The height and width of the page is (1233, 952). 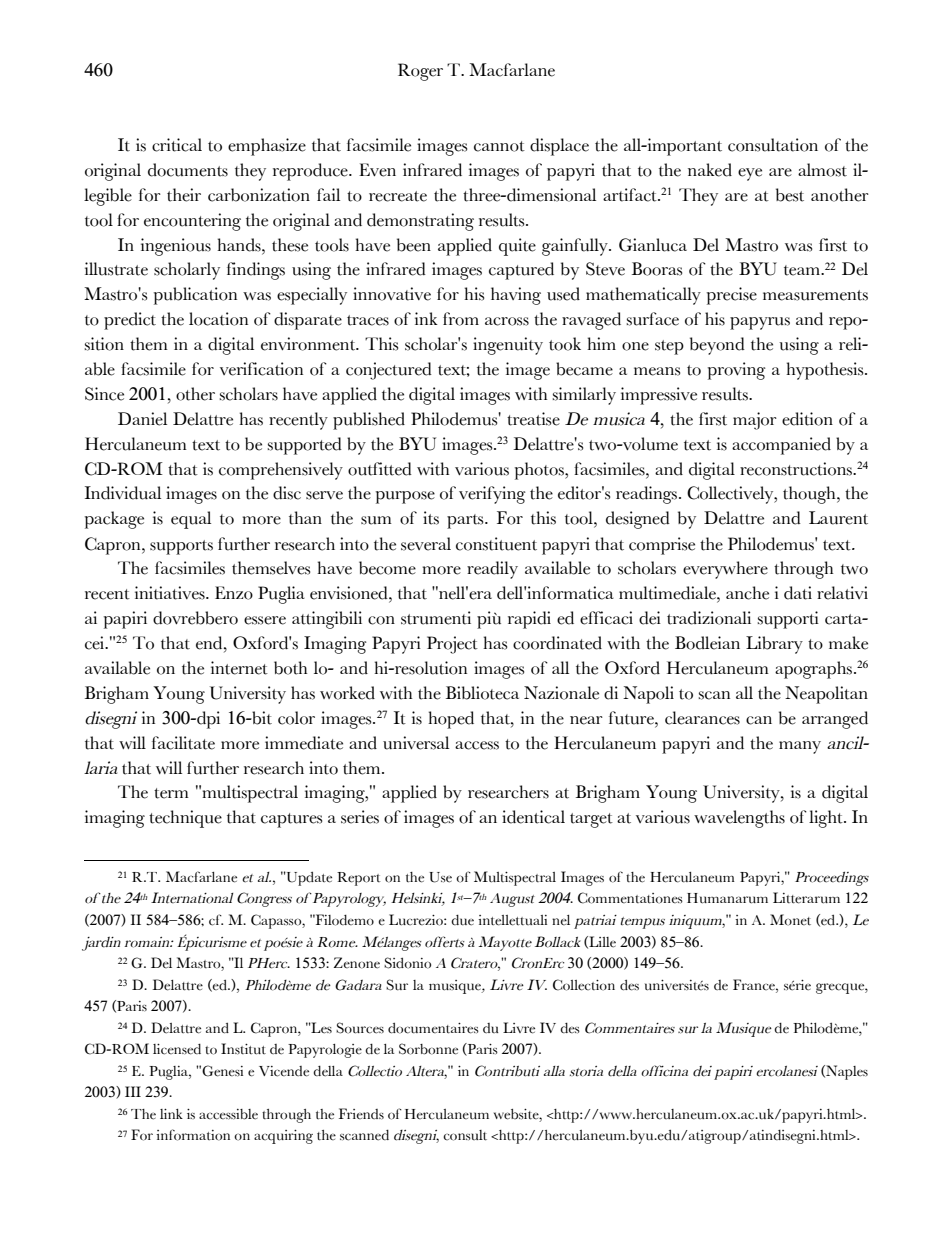 I want to click on France, so click(x=755, y=985).
